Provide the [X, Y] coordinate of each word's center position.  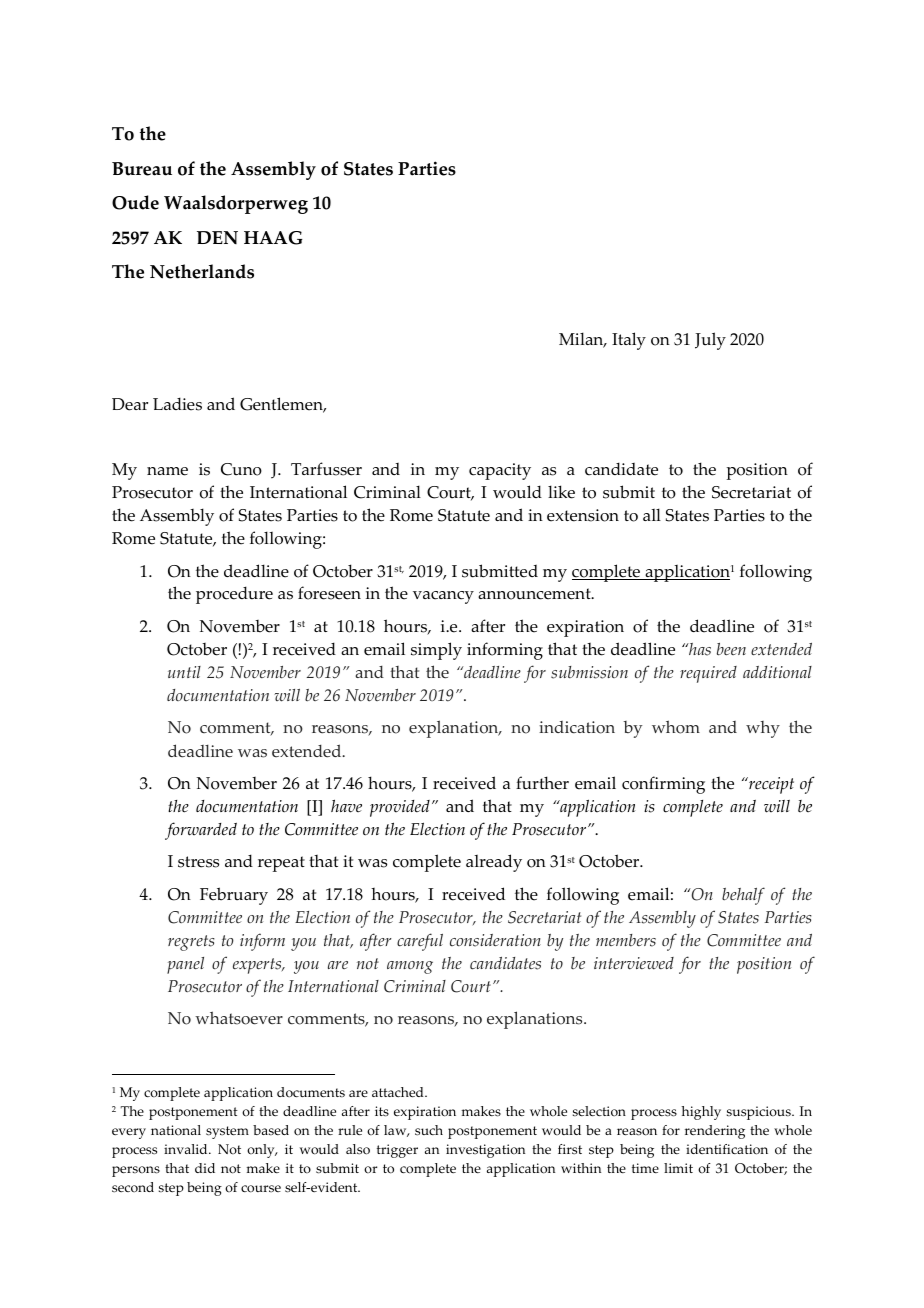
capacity [500, 471]
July [710, 341]
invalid [187, 1149]
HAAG [273, 238]
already [494, 863]
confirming [663, 785]
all [652, 514]
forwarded [201, 831]
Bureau [142, 169]
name [167, 471]
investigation [485, 1151]
